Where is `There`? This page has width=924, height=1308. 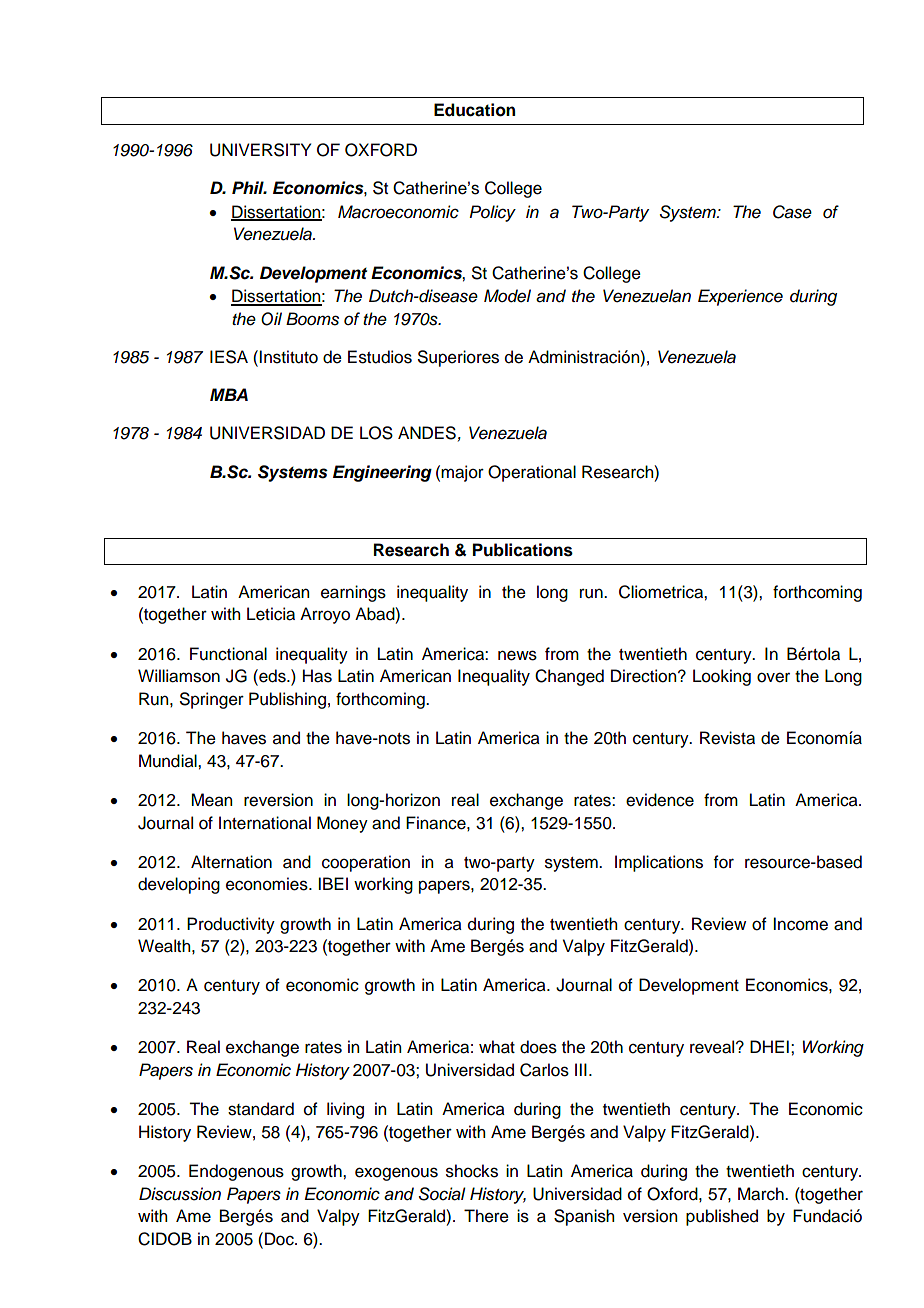
There is located at coordinates (486, 1216).
